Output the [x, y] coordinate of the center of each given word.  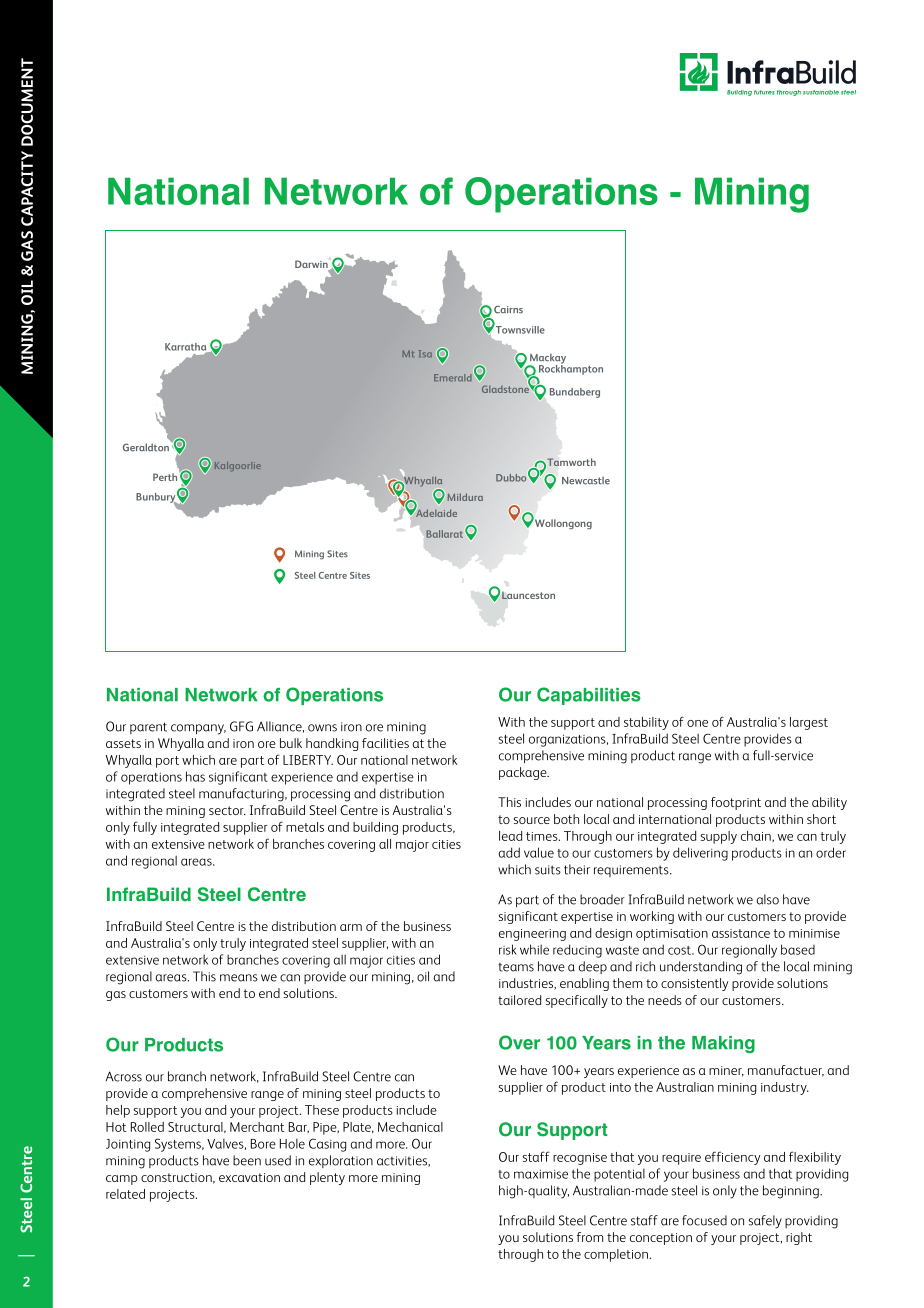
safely [765, 1222]
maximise [541, 1174]
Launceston [528, 595]
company [198, 729]
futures [764, 92]
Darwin [312, 265]
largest [809, 723]
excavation [249, 1177]
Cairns [508, 309]
